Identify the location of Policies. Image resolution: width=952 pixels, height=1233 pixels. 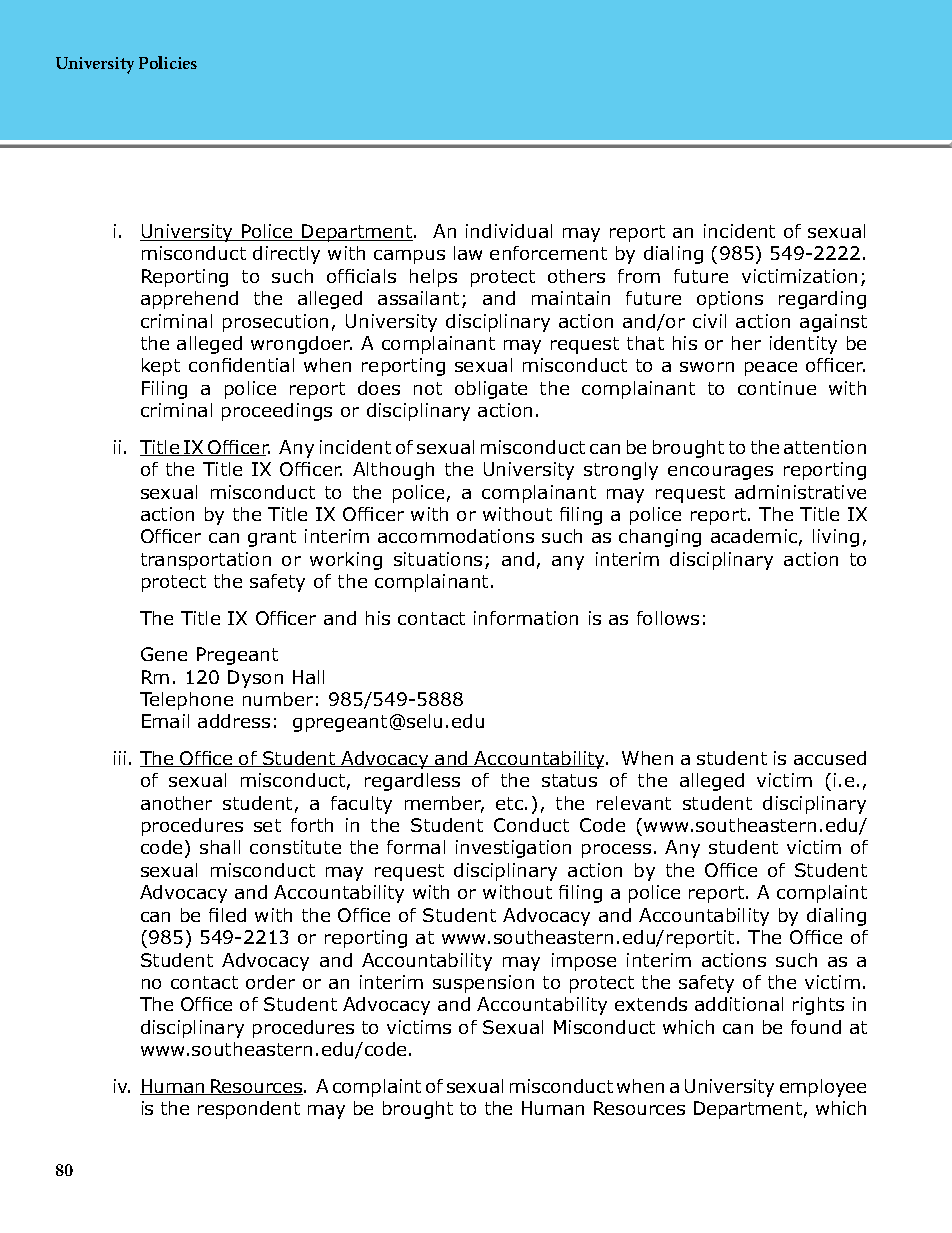
(168, 62).
